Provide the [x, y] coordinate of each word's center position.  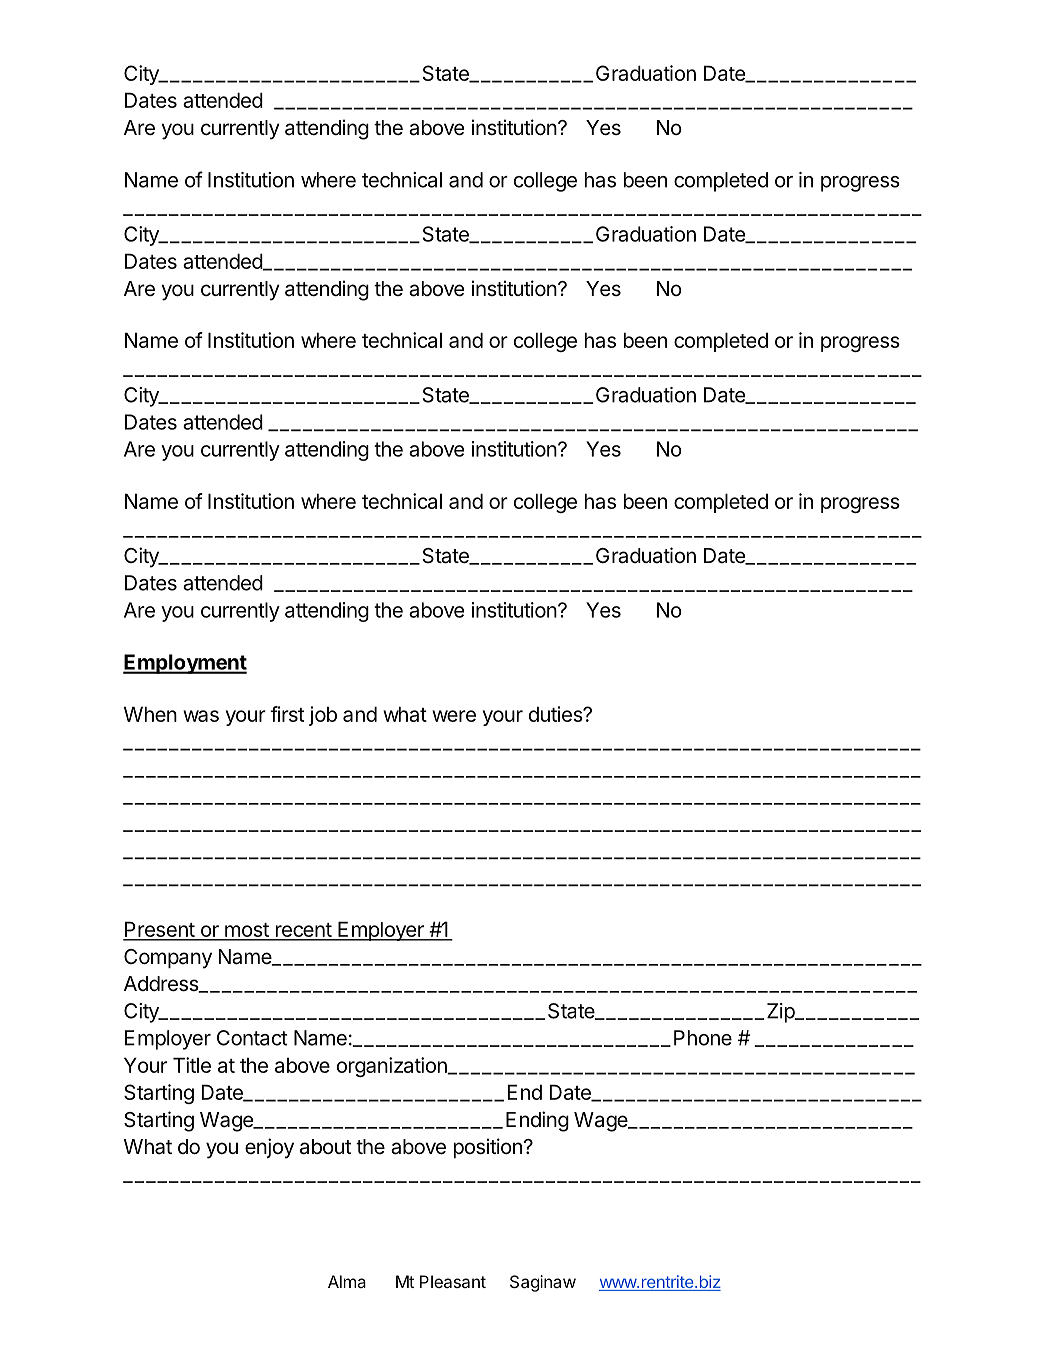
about [325, 1147]
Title [192, 1065]
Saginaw [543, 1283]
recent [303, 931]
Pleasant [453, 1281]
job [323, 716]
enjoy [269, 1148]
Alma [347, 1281]
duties [556, 714]
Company [168, 959]
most [246, 931]
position [488, 1148]
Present [159, 930]
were [454, 716]
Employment [185, 664]
